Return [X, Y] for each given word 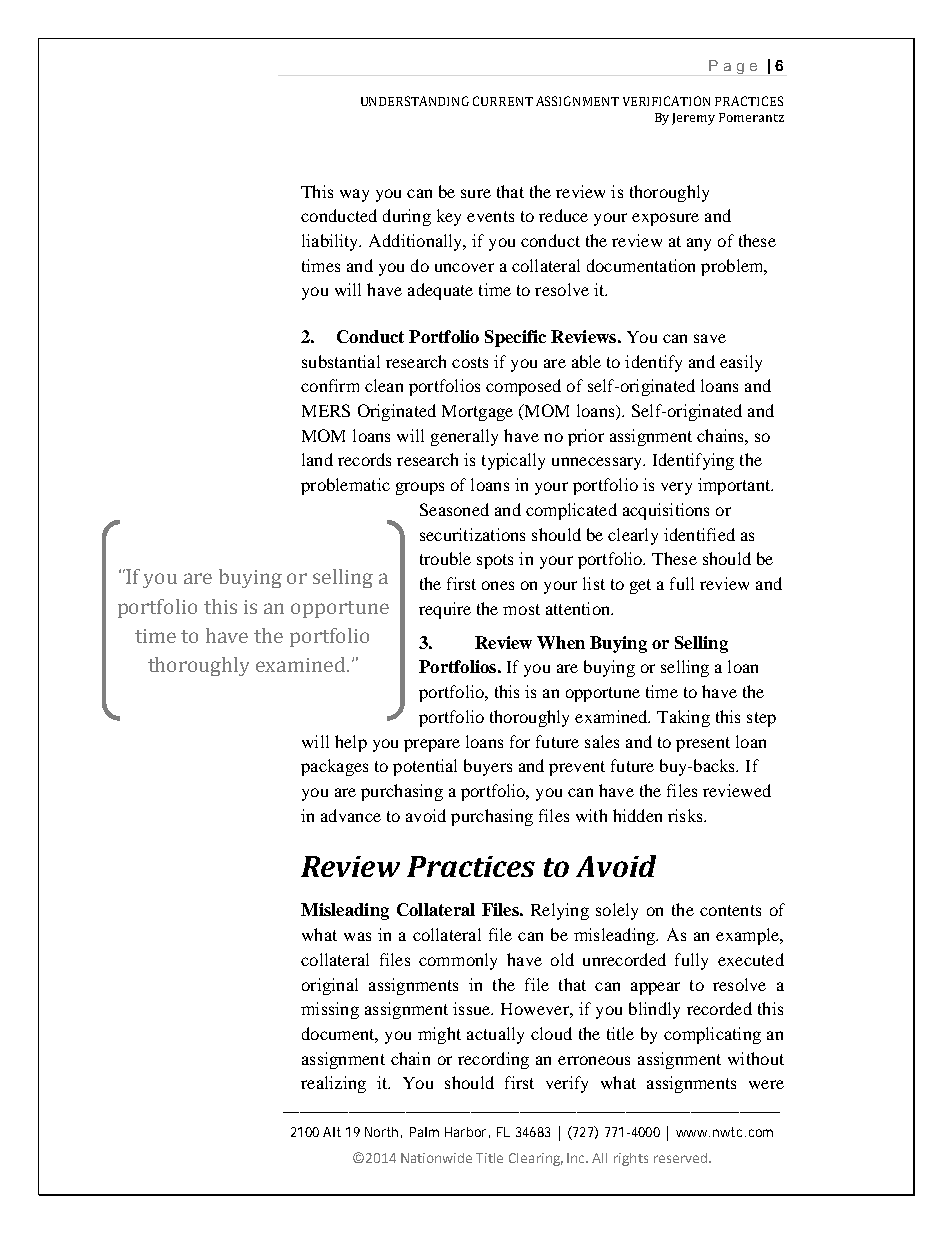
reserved [680, 1158]
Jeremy [693, 119]
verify [567, 1084]
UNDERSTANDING [415, 101]
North [381, 1132]
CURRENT [503, 101]
